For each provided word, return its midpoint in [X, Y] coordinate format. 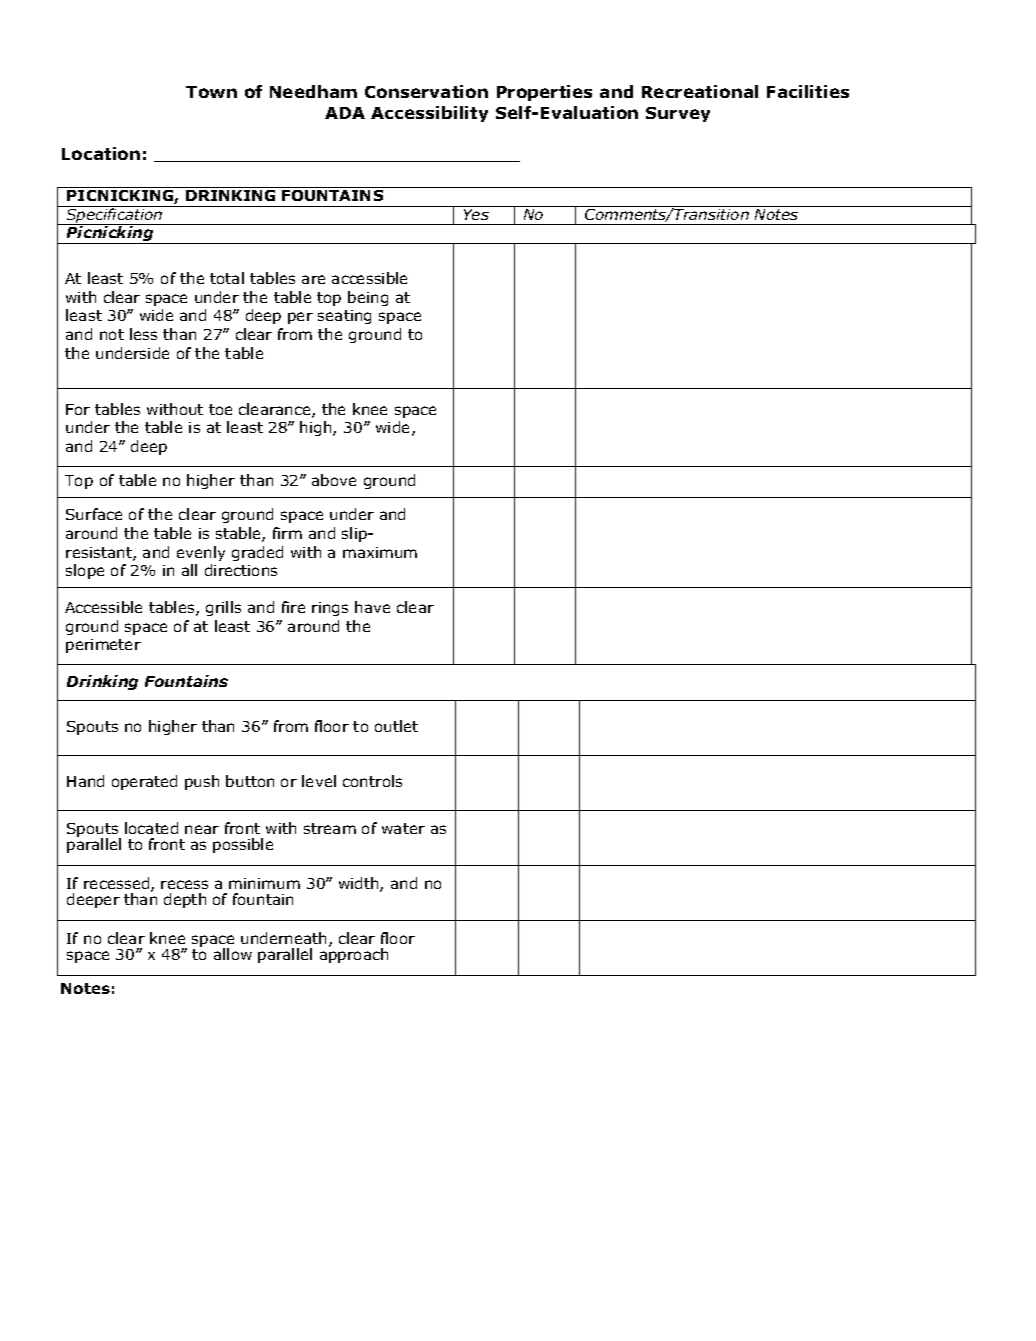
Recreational [700, 91]
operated [144, 782]
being [368, 298]
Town [211, 92]
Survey [678, 114]
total [227, 278]
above [334, 480]
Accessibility [429, 114]
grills [223, 608]
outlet [396, 726]
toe [220, 409]
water [403, 828]
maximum [380, 552]
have [372, 607]
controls [372, 781]
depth [185, 900]
